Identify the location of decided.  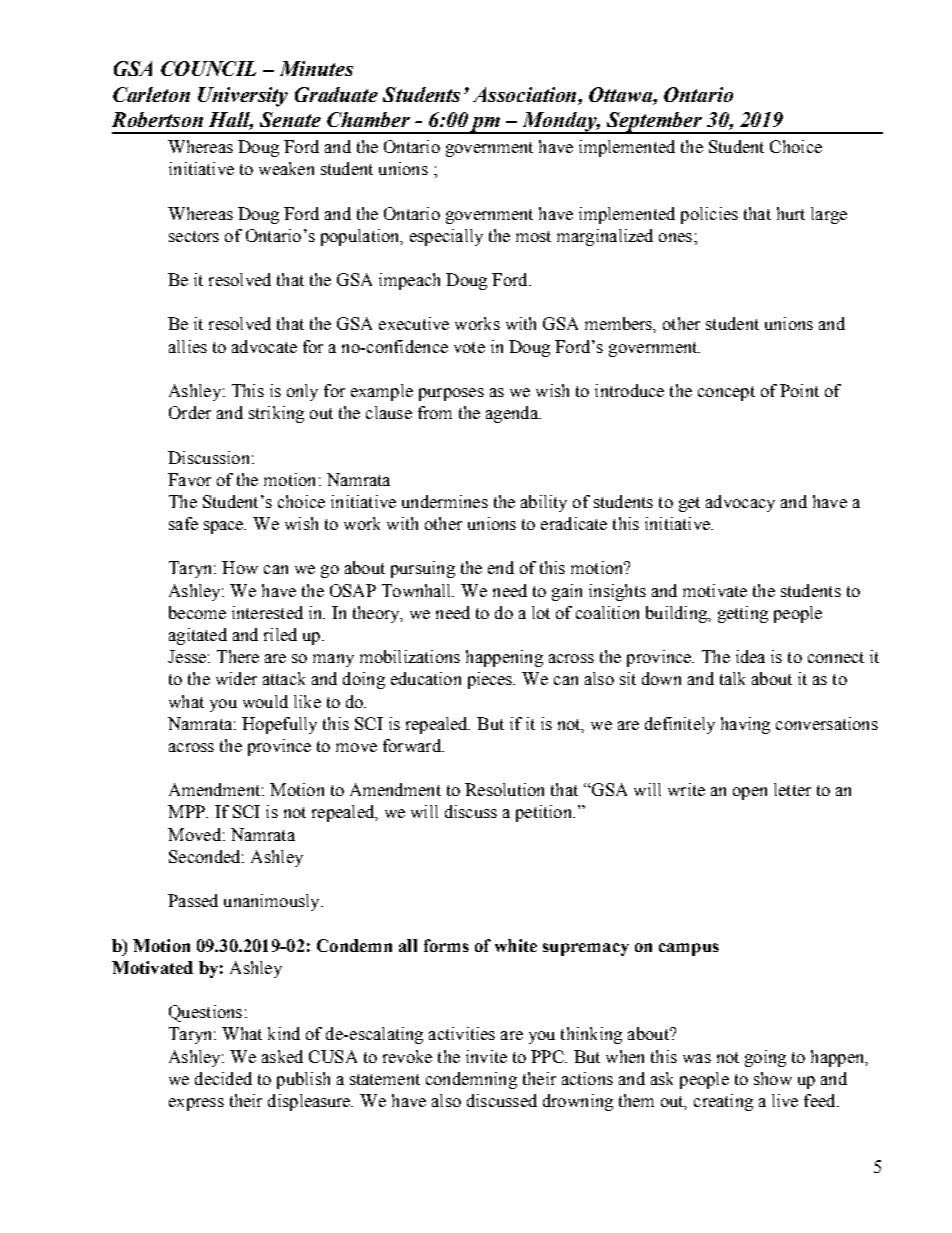
(223, 1078).
